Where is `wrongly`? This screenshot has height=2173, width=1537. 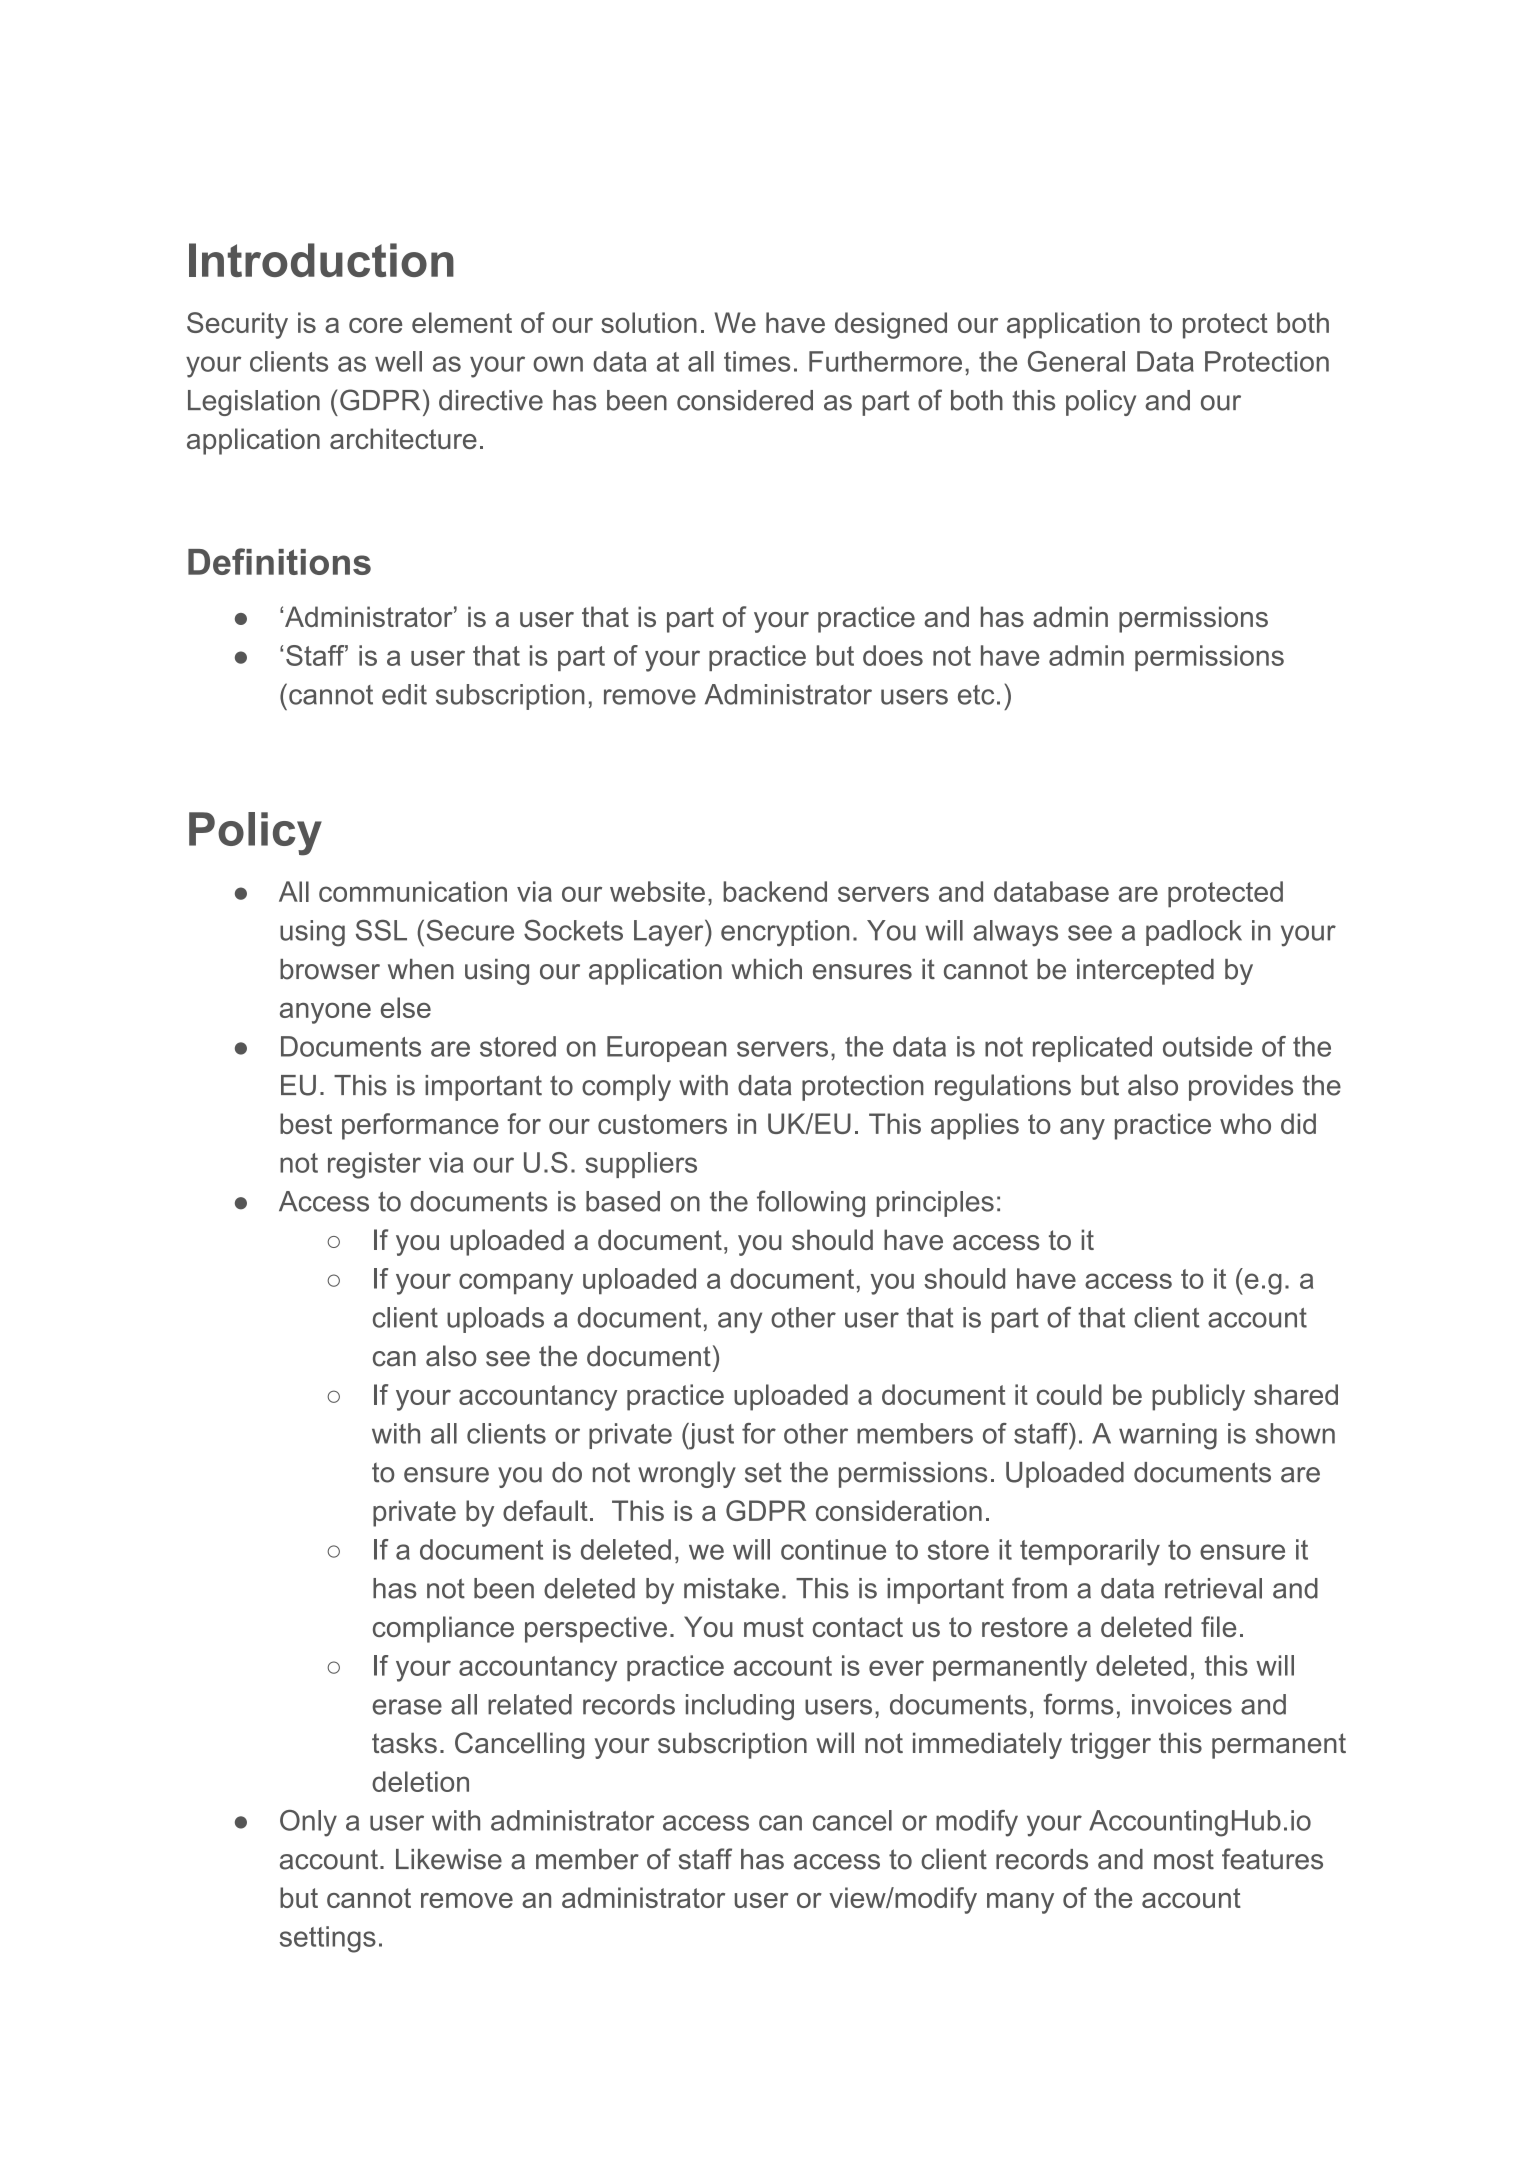 wrongly is located at coordinates (687, 1474).
